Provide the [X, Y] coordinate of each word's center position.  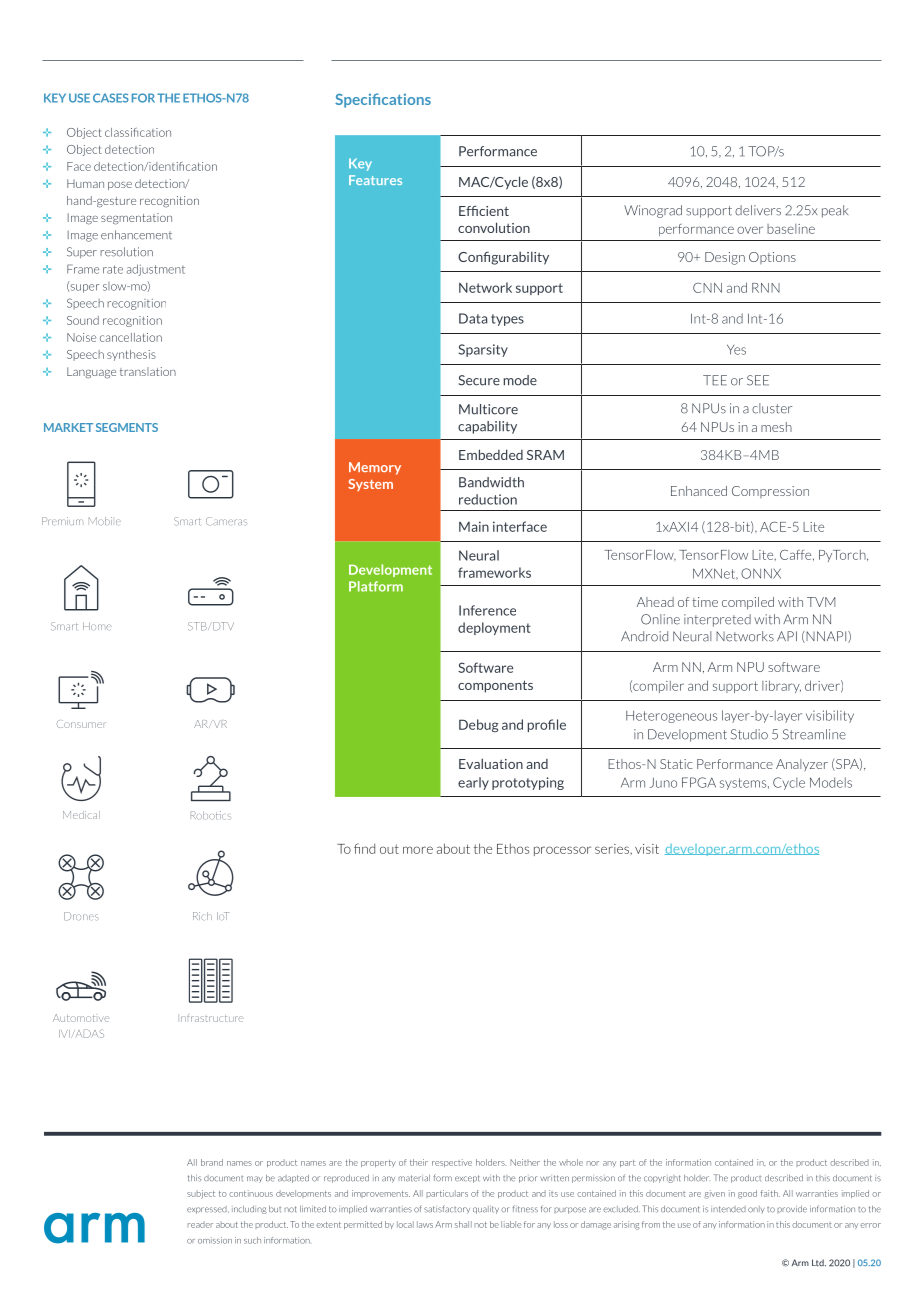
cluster [772, 408]
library [781, 686]
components [495, 686]
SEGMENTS [127, 427]
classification [138, 132]
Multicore [488, 409]
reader [200, 1224]
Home [97, 626]
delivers [758, 210]
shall [463, 1224]
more [418, 850]
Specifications [383, 100]
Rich [202, 916]
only [756, 1210]
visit [647, 849]
